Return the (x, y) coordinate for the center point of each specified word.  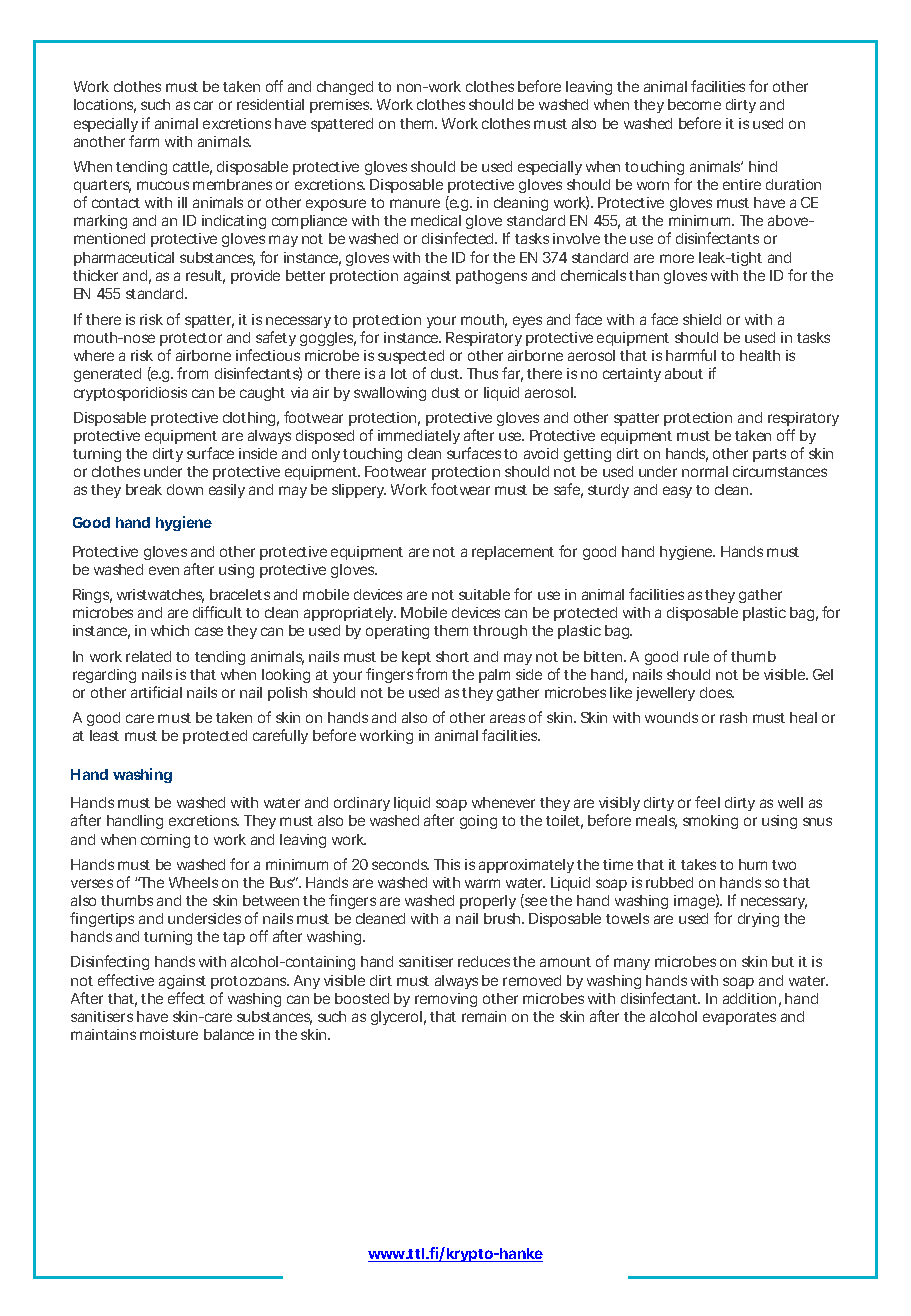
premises (341, 106)
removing (446, 1000)
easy (677, 492)
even (164, 570)
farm (144, 141)
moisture (169, 1034)
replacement (513, 553)
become (694, 104)
